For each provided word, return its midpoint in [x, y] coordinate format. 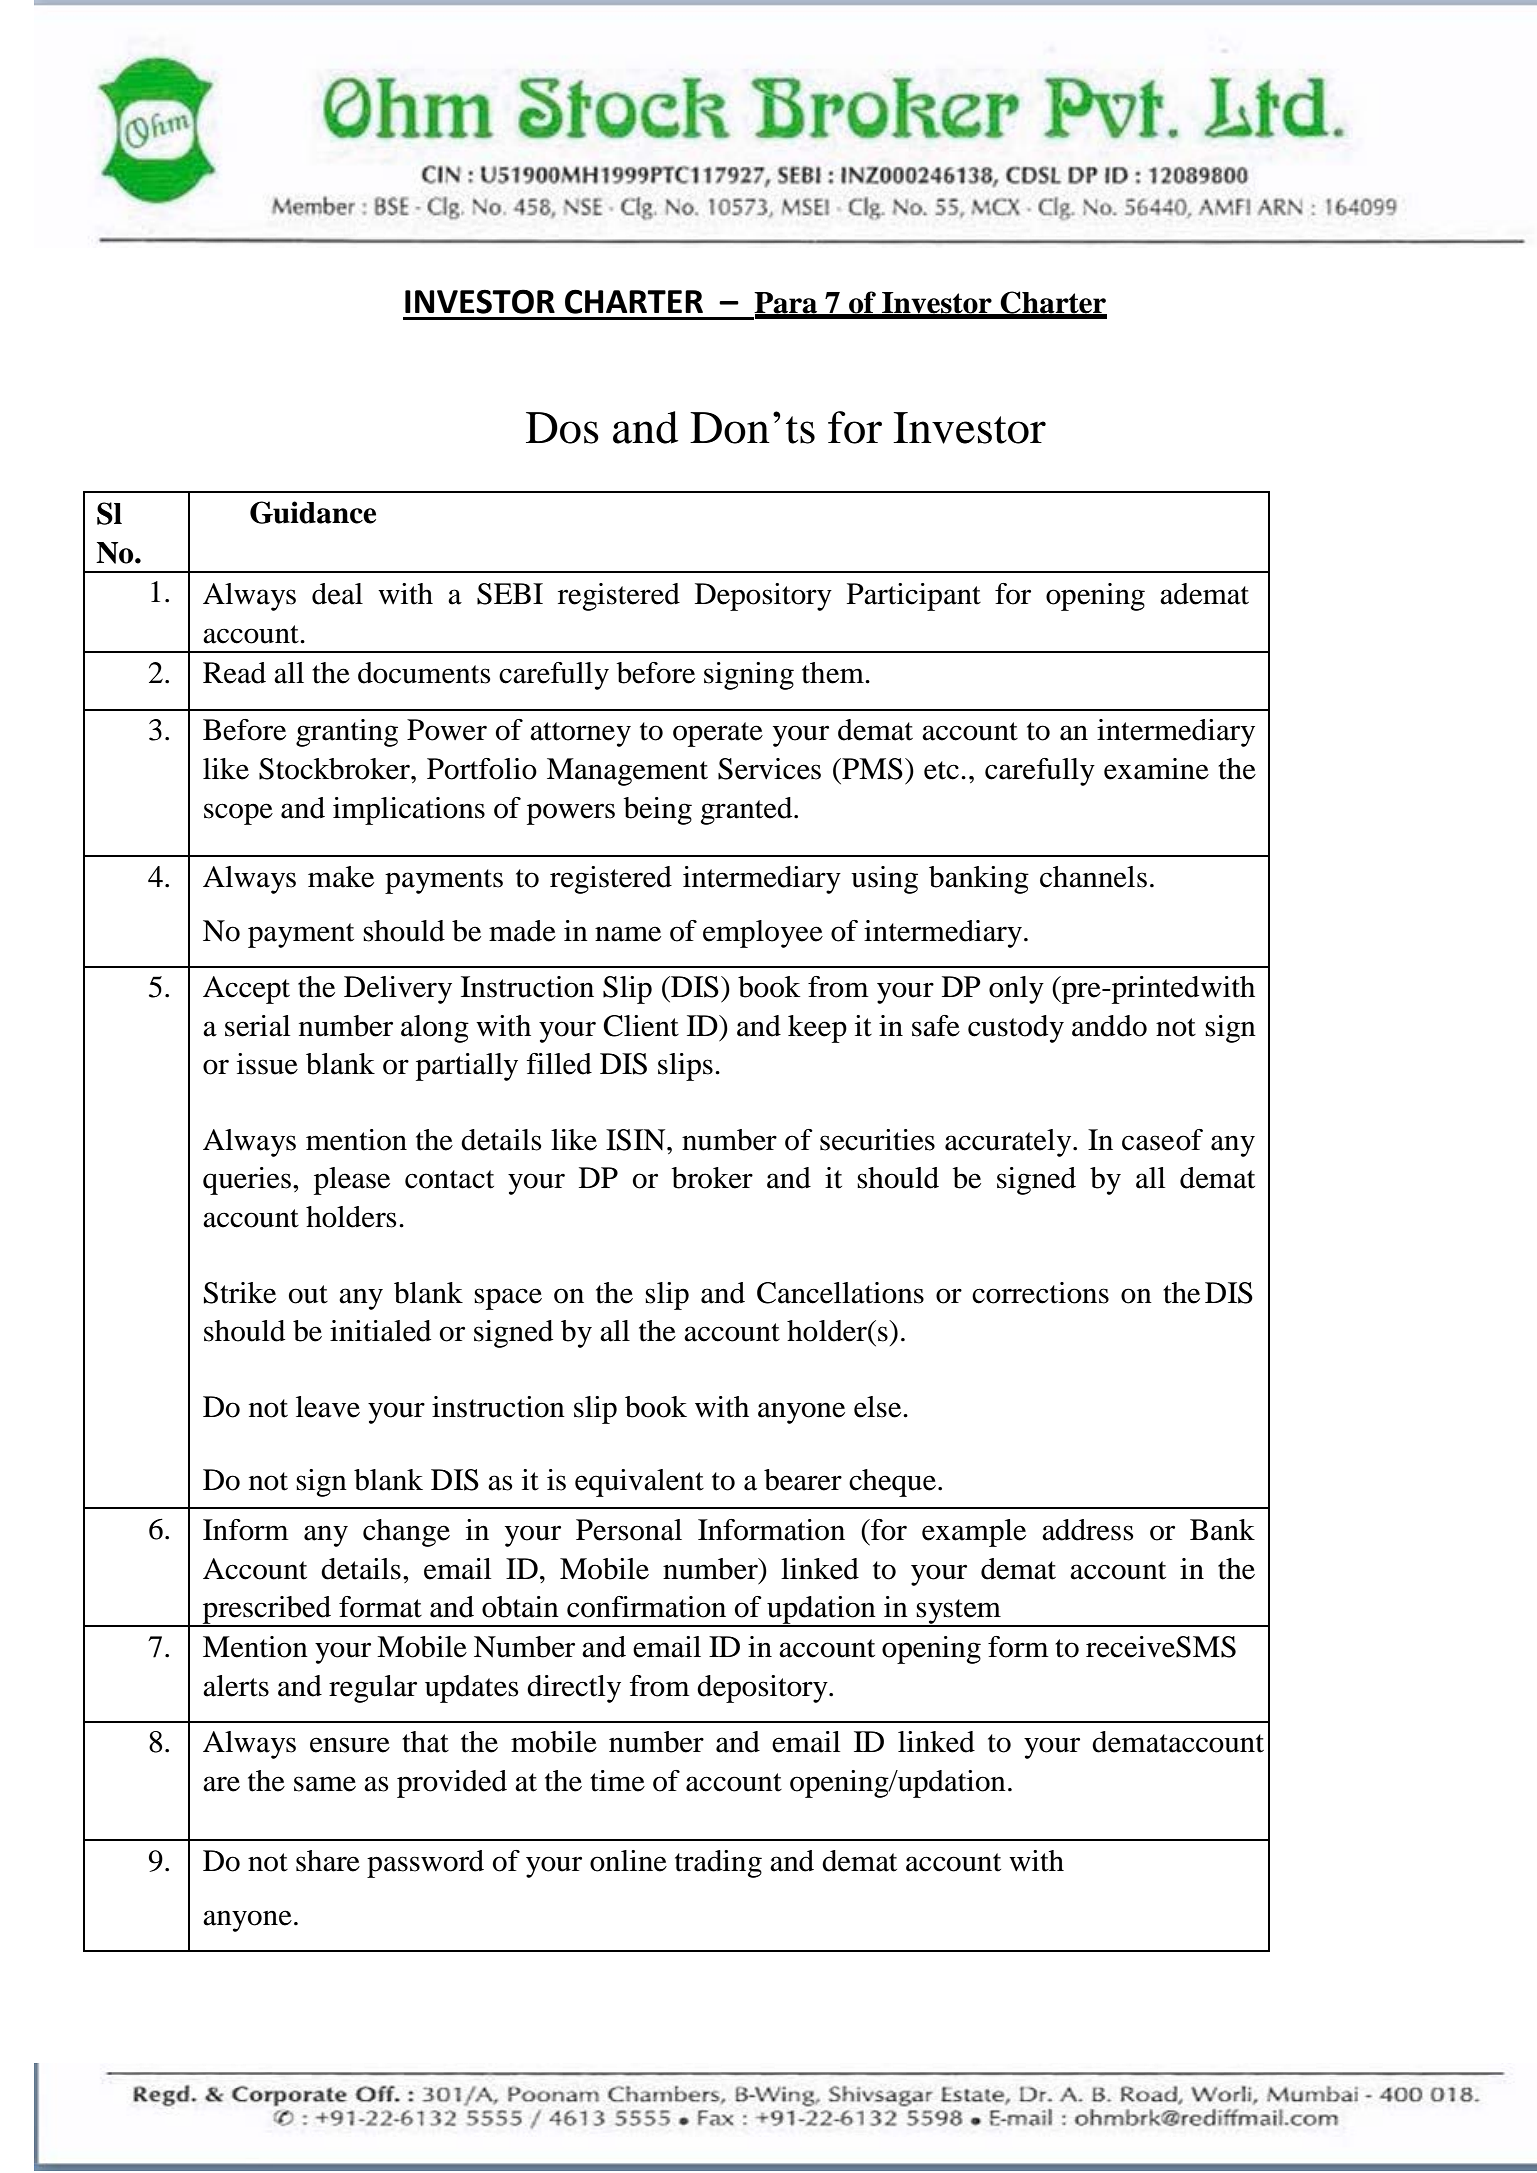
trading [718, 1864]
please [352, 1181]
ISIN [637, 1140]
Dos [562, 428]
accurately [1009, 1143]
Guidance [313, 512]
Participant [914, 597]
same [325, 1784]
